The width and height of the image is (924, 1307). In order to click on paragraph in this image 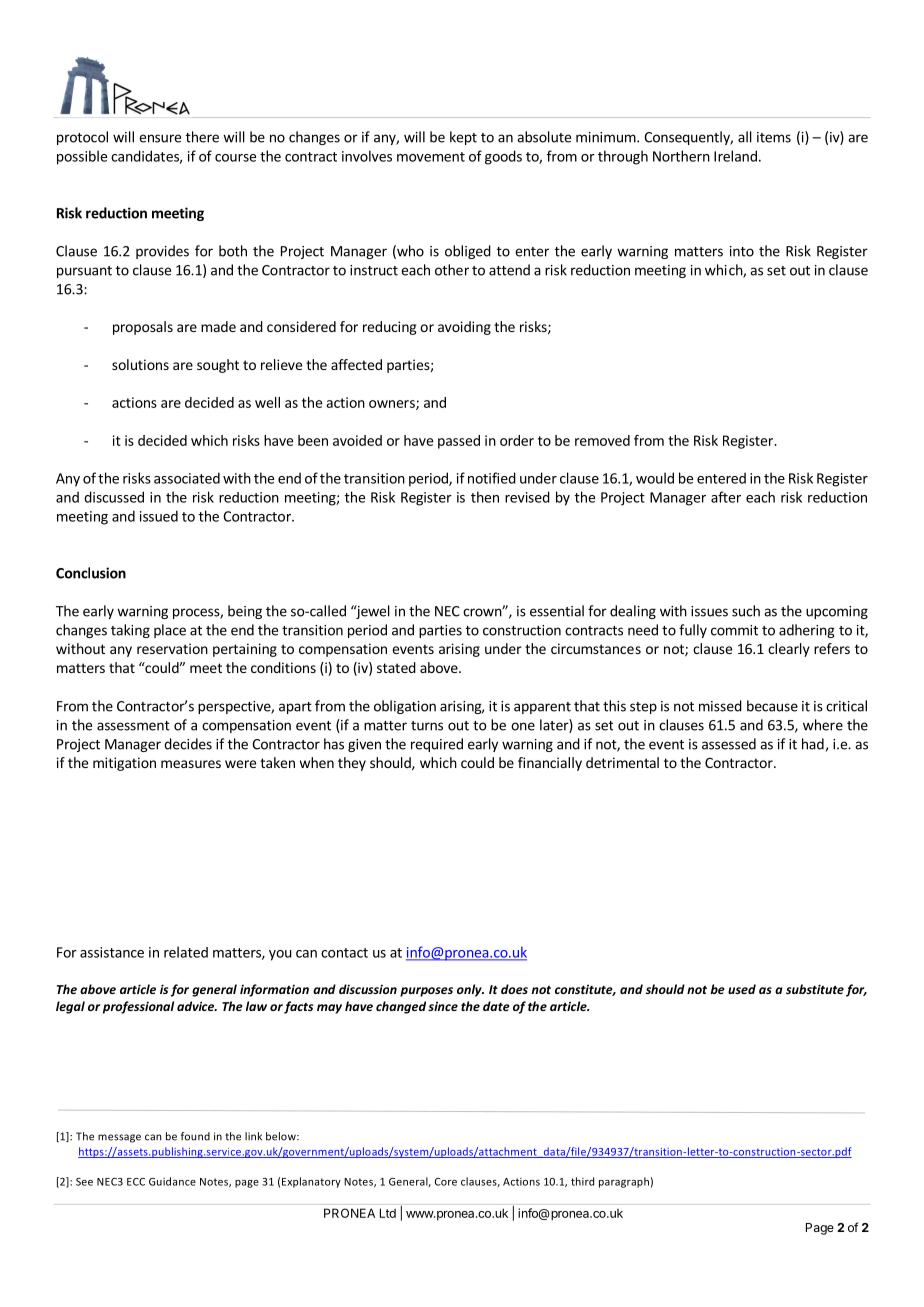, I will do `click(624, 1182)`.
